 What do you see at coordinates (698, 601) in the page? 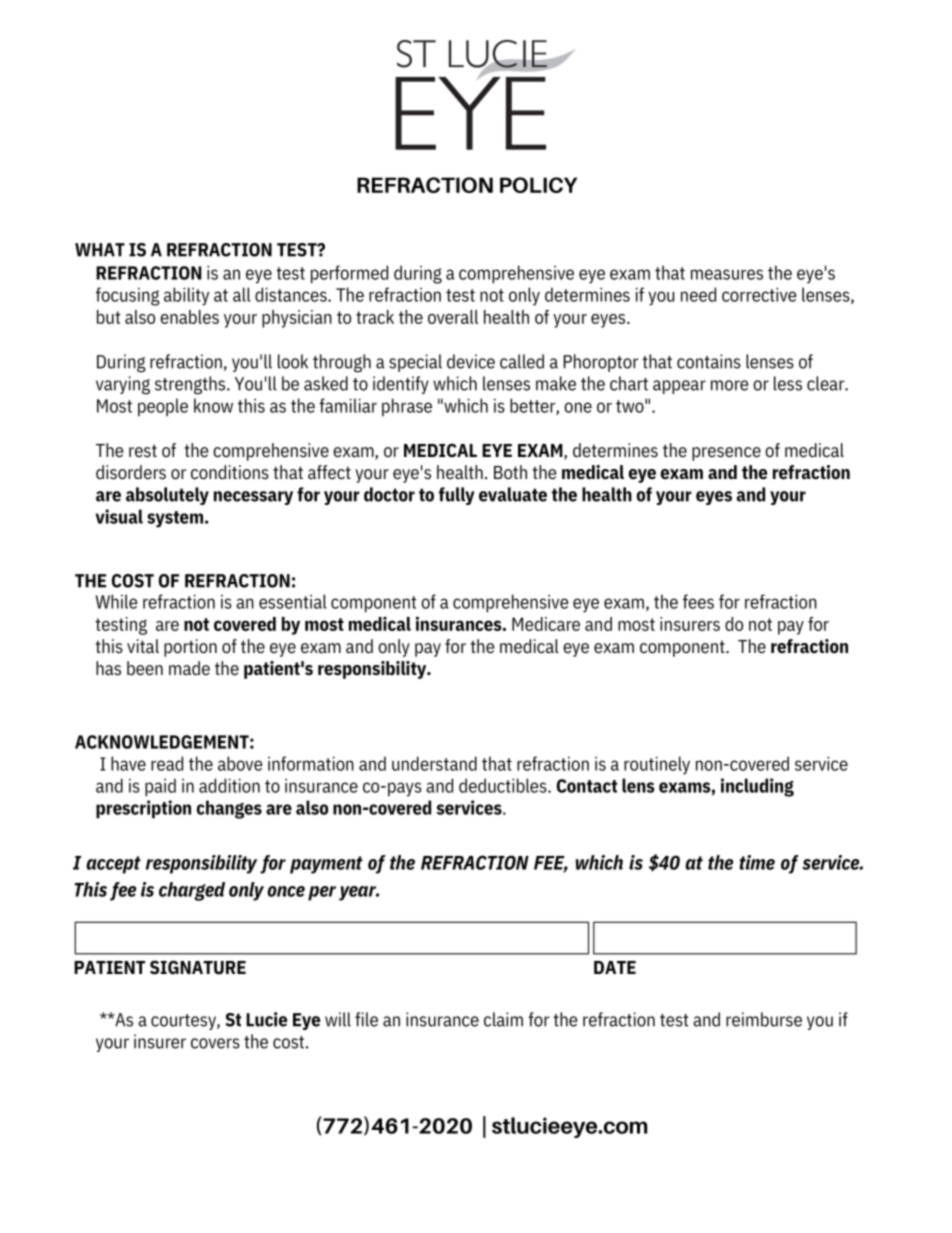
I see `fees` at bounding box center [698, 601].
